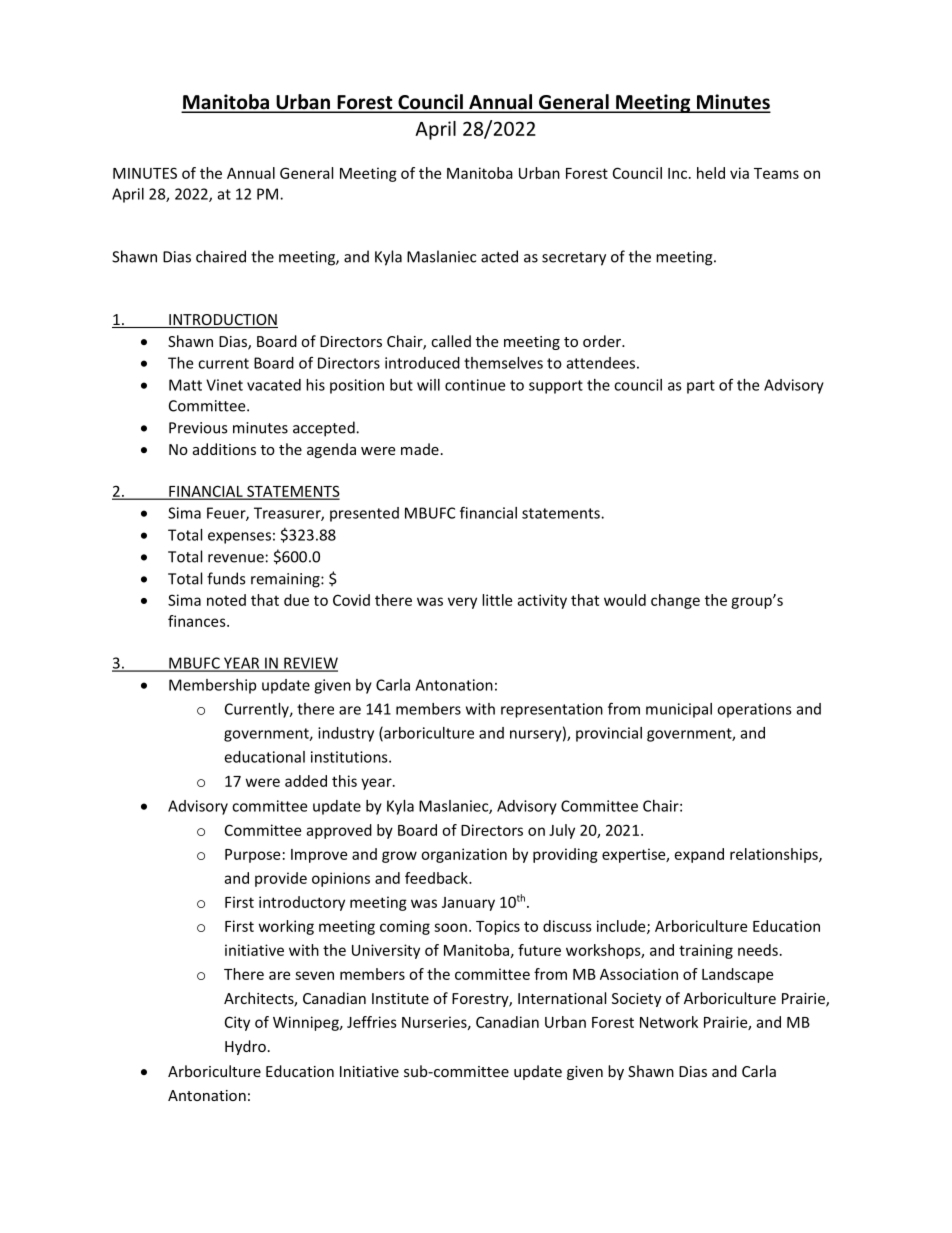 The width and height of the screenshot is (952, 1233). What do you see at coordinates (226, 600) in the screenshot?
I see `noted` at bounding box center [226, 600].
